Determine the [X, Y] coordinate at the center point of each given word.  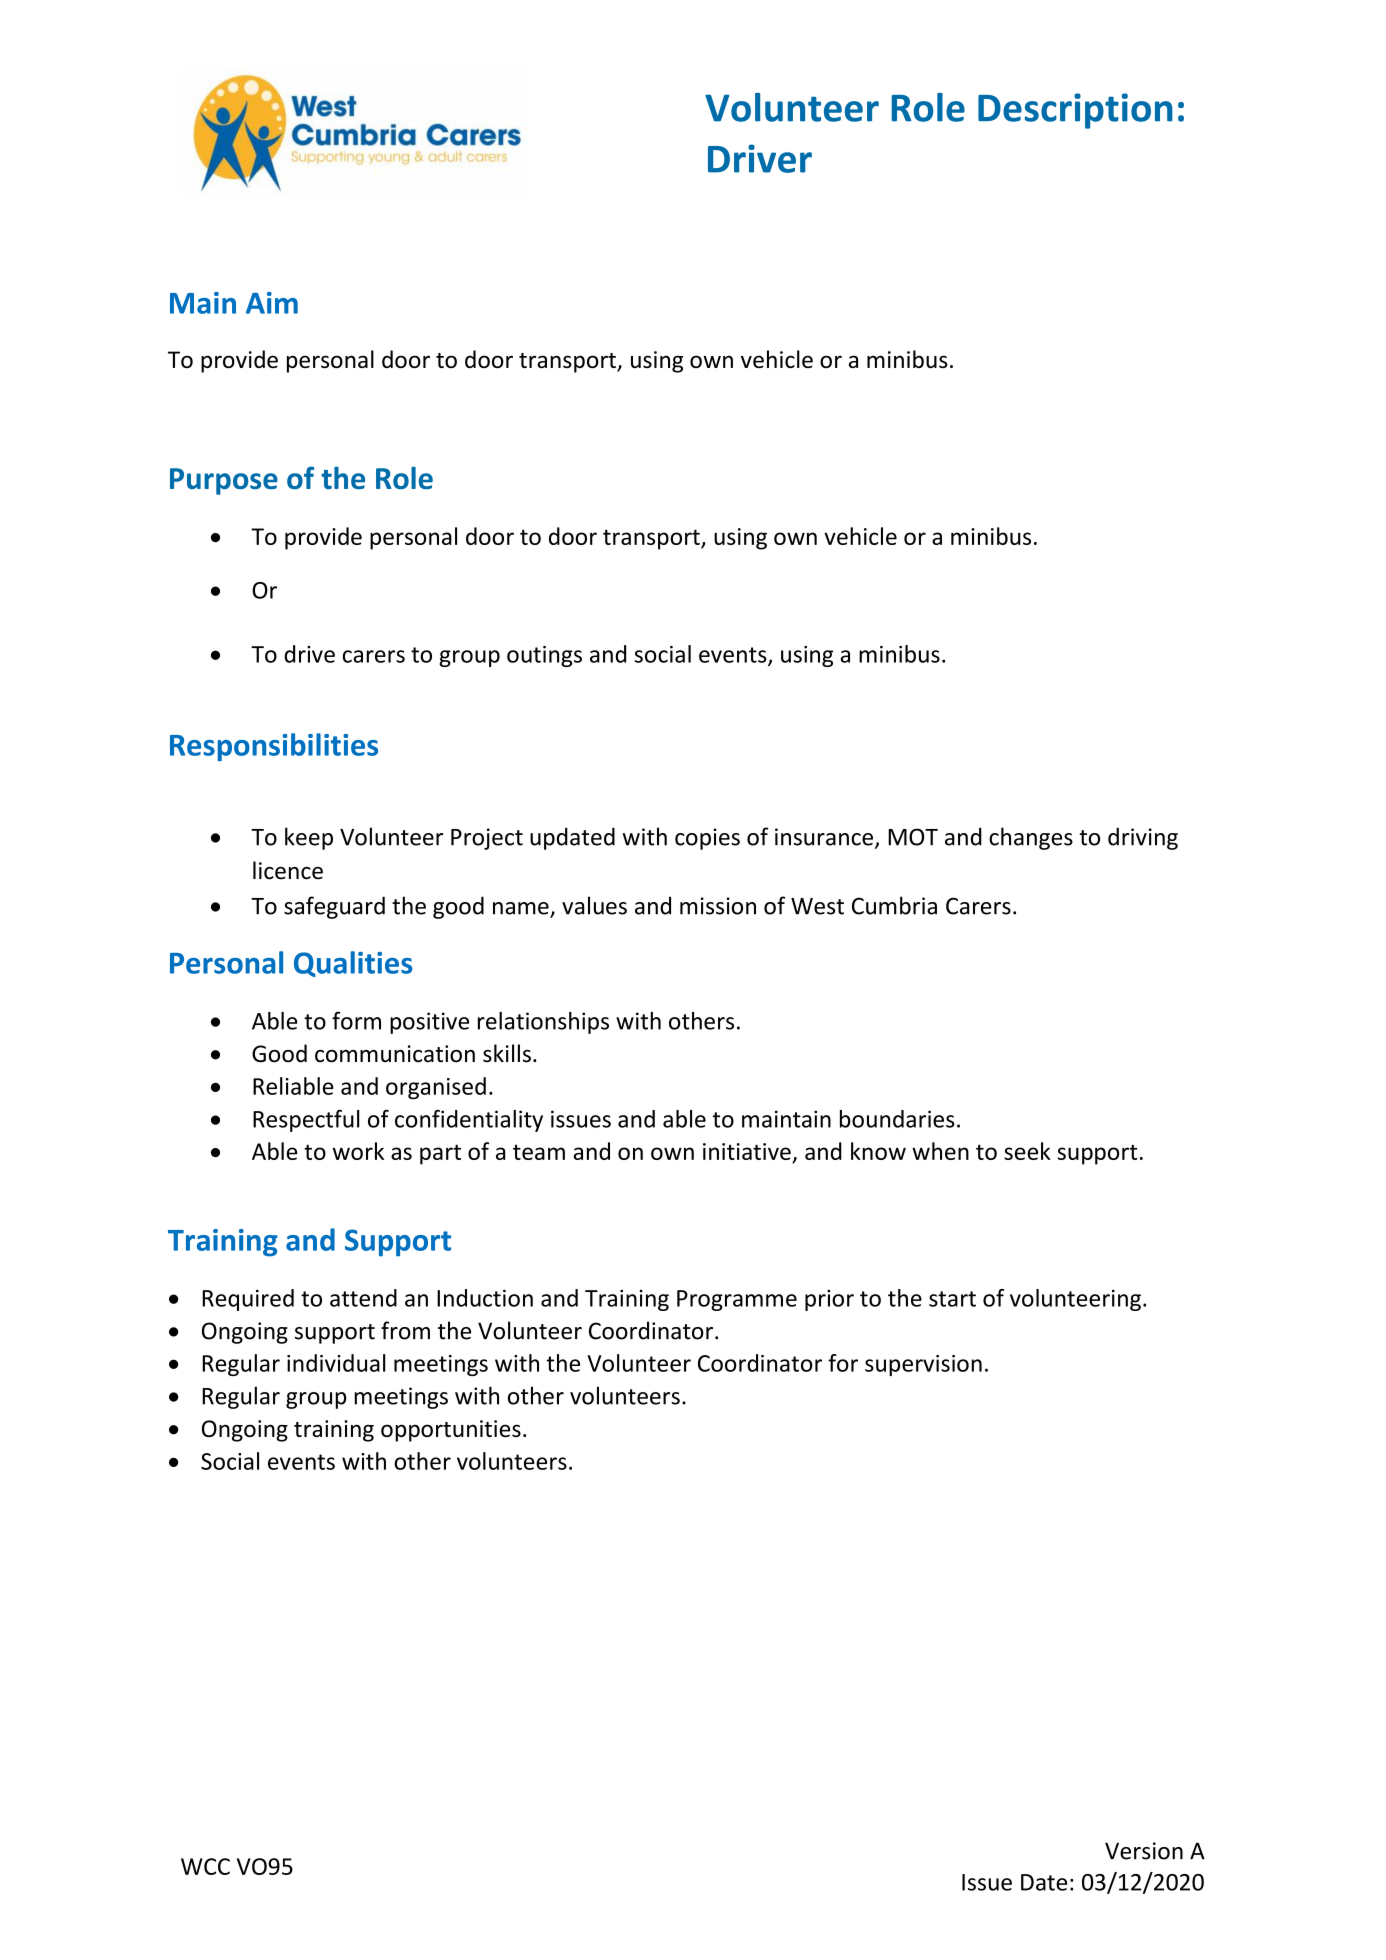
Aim [272, 303]
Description [1075, 111]
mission [718, 906]
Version [1144, 1851]
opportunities [451, 1431]
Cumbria [894, 905]
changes [1031, 838]
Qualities [353, 964]
